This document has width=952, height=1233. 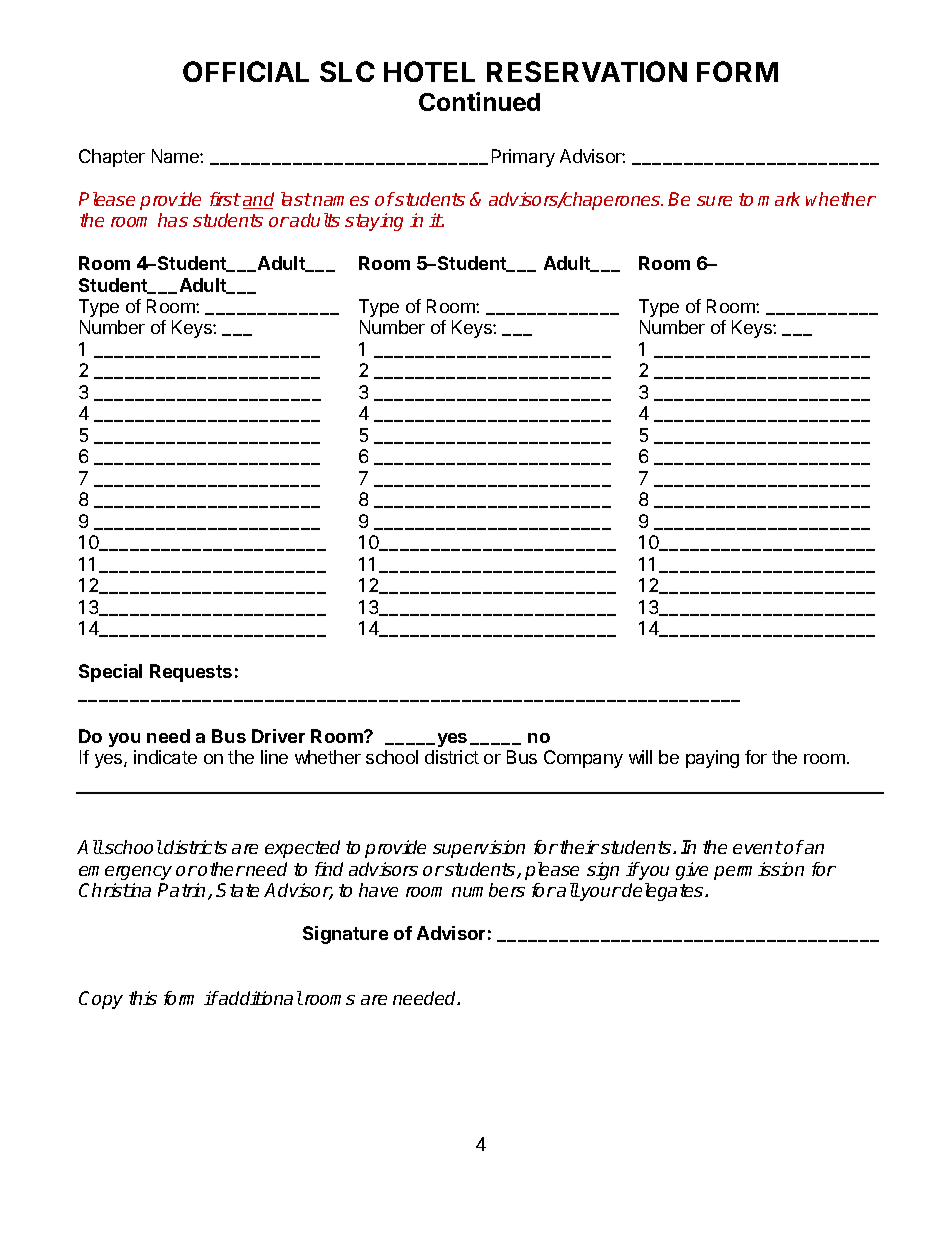 What do you see at coordinates (640, 757) in the document?
I see `will` at bounding box center [640, 757].
